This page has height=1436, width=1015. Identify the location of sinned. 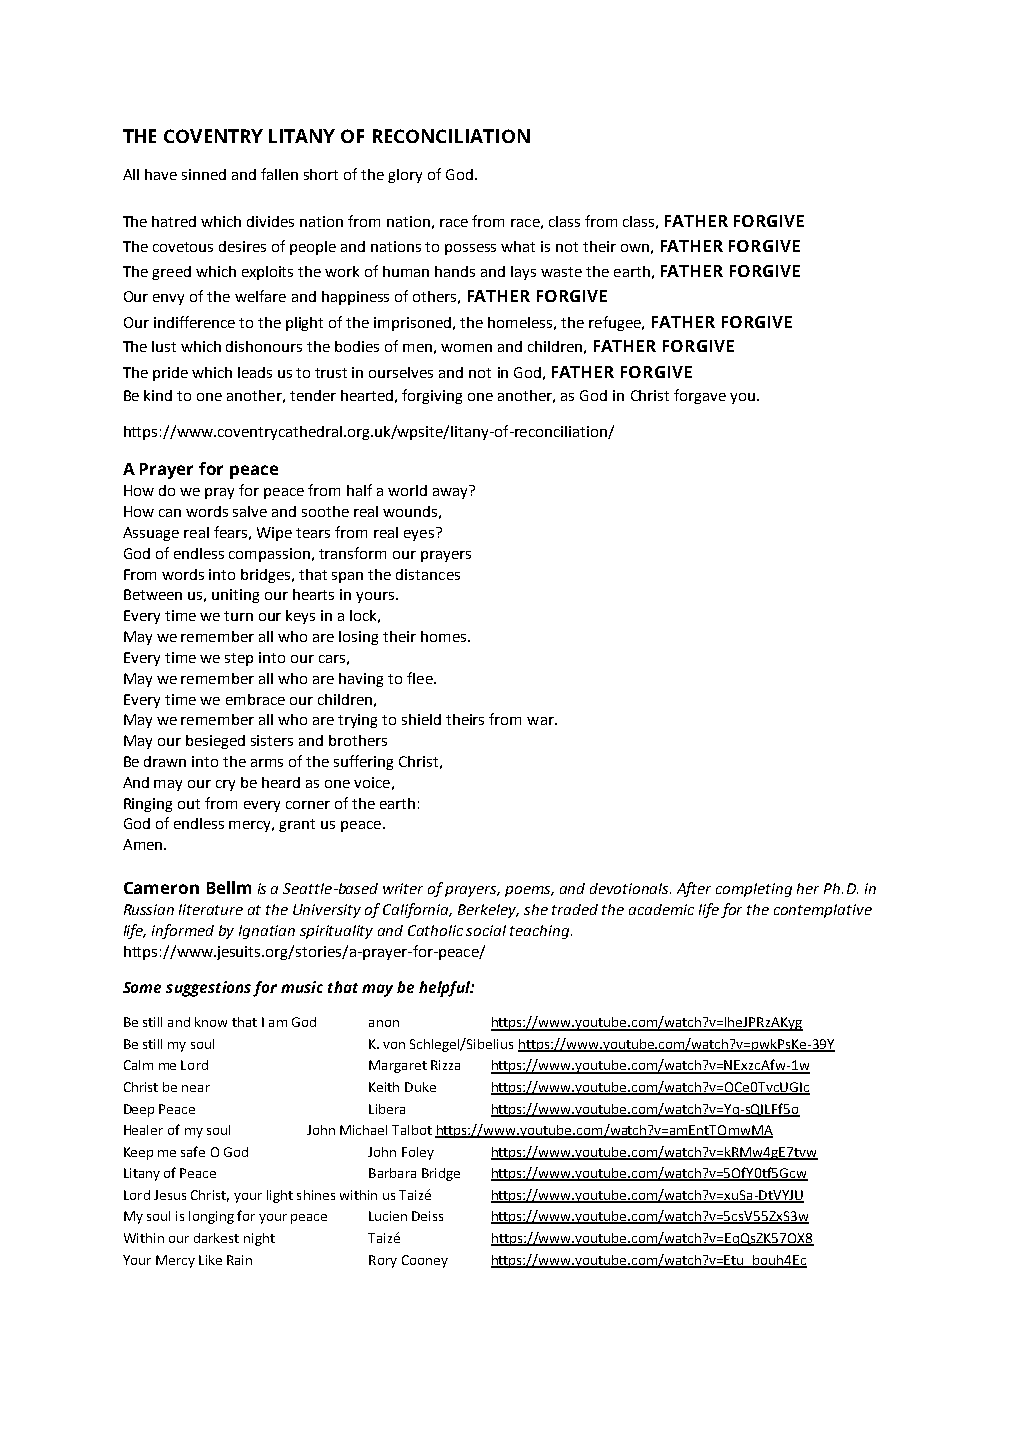
(204, 174).
